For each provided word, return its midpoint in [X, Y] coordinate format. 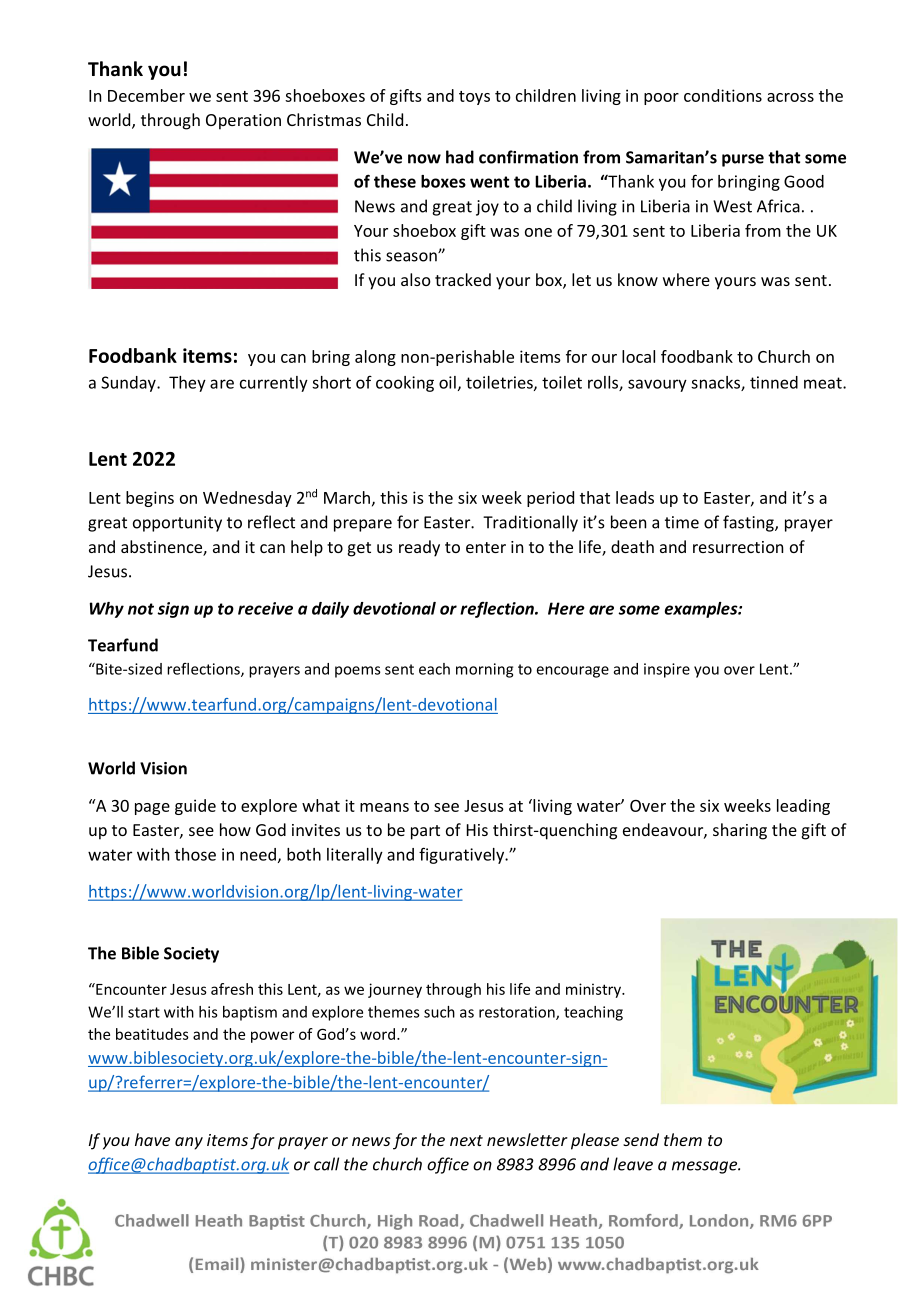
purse [743, 160]
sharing [740, 831]
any [189, 1143]
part [425, 832]
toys [474, 98]
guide [195, 807]
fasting [749, 523]
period [550, 499]
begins [150, 499]
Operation [243, 122]
